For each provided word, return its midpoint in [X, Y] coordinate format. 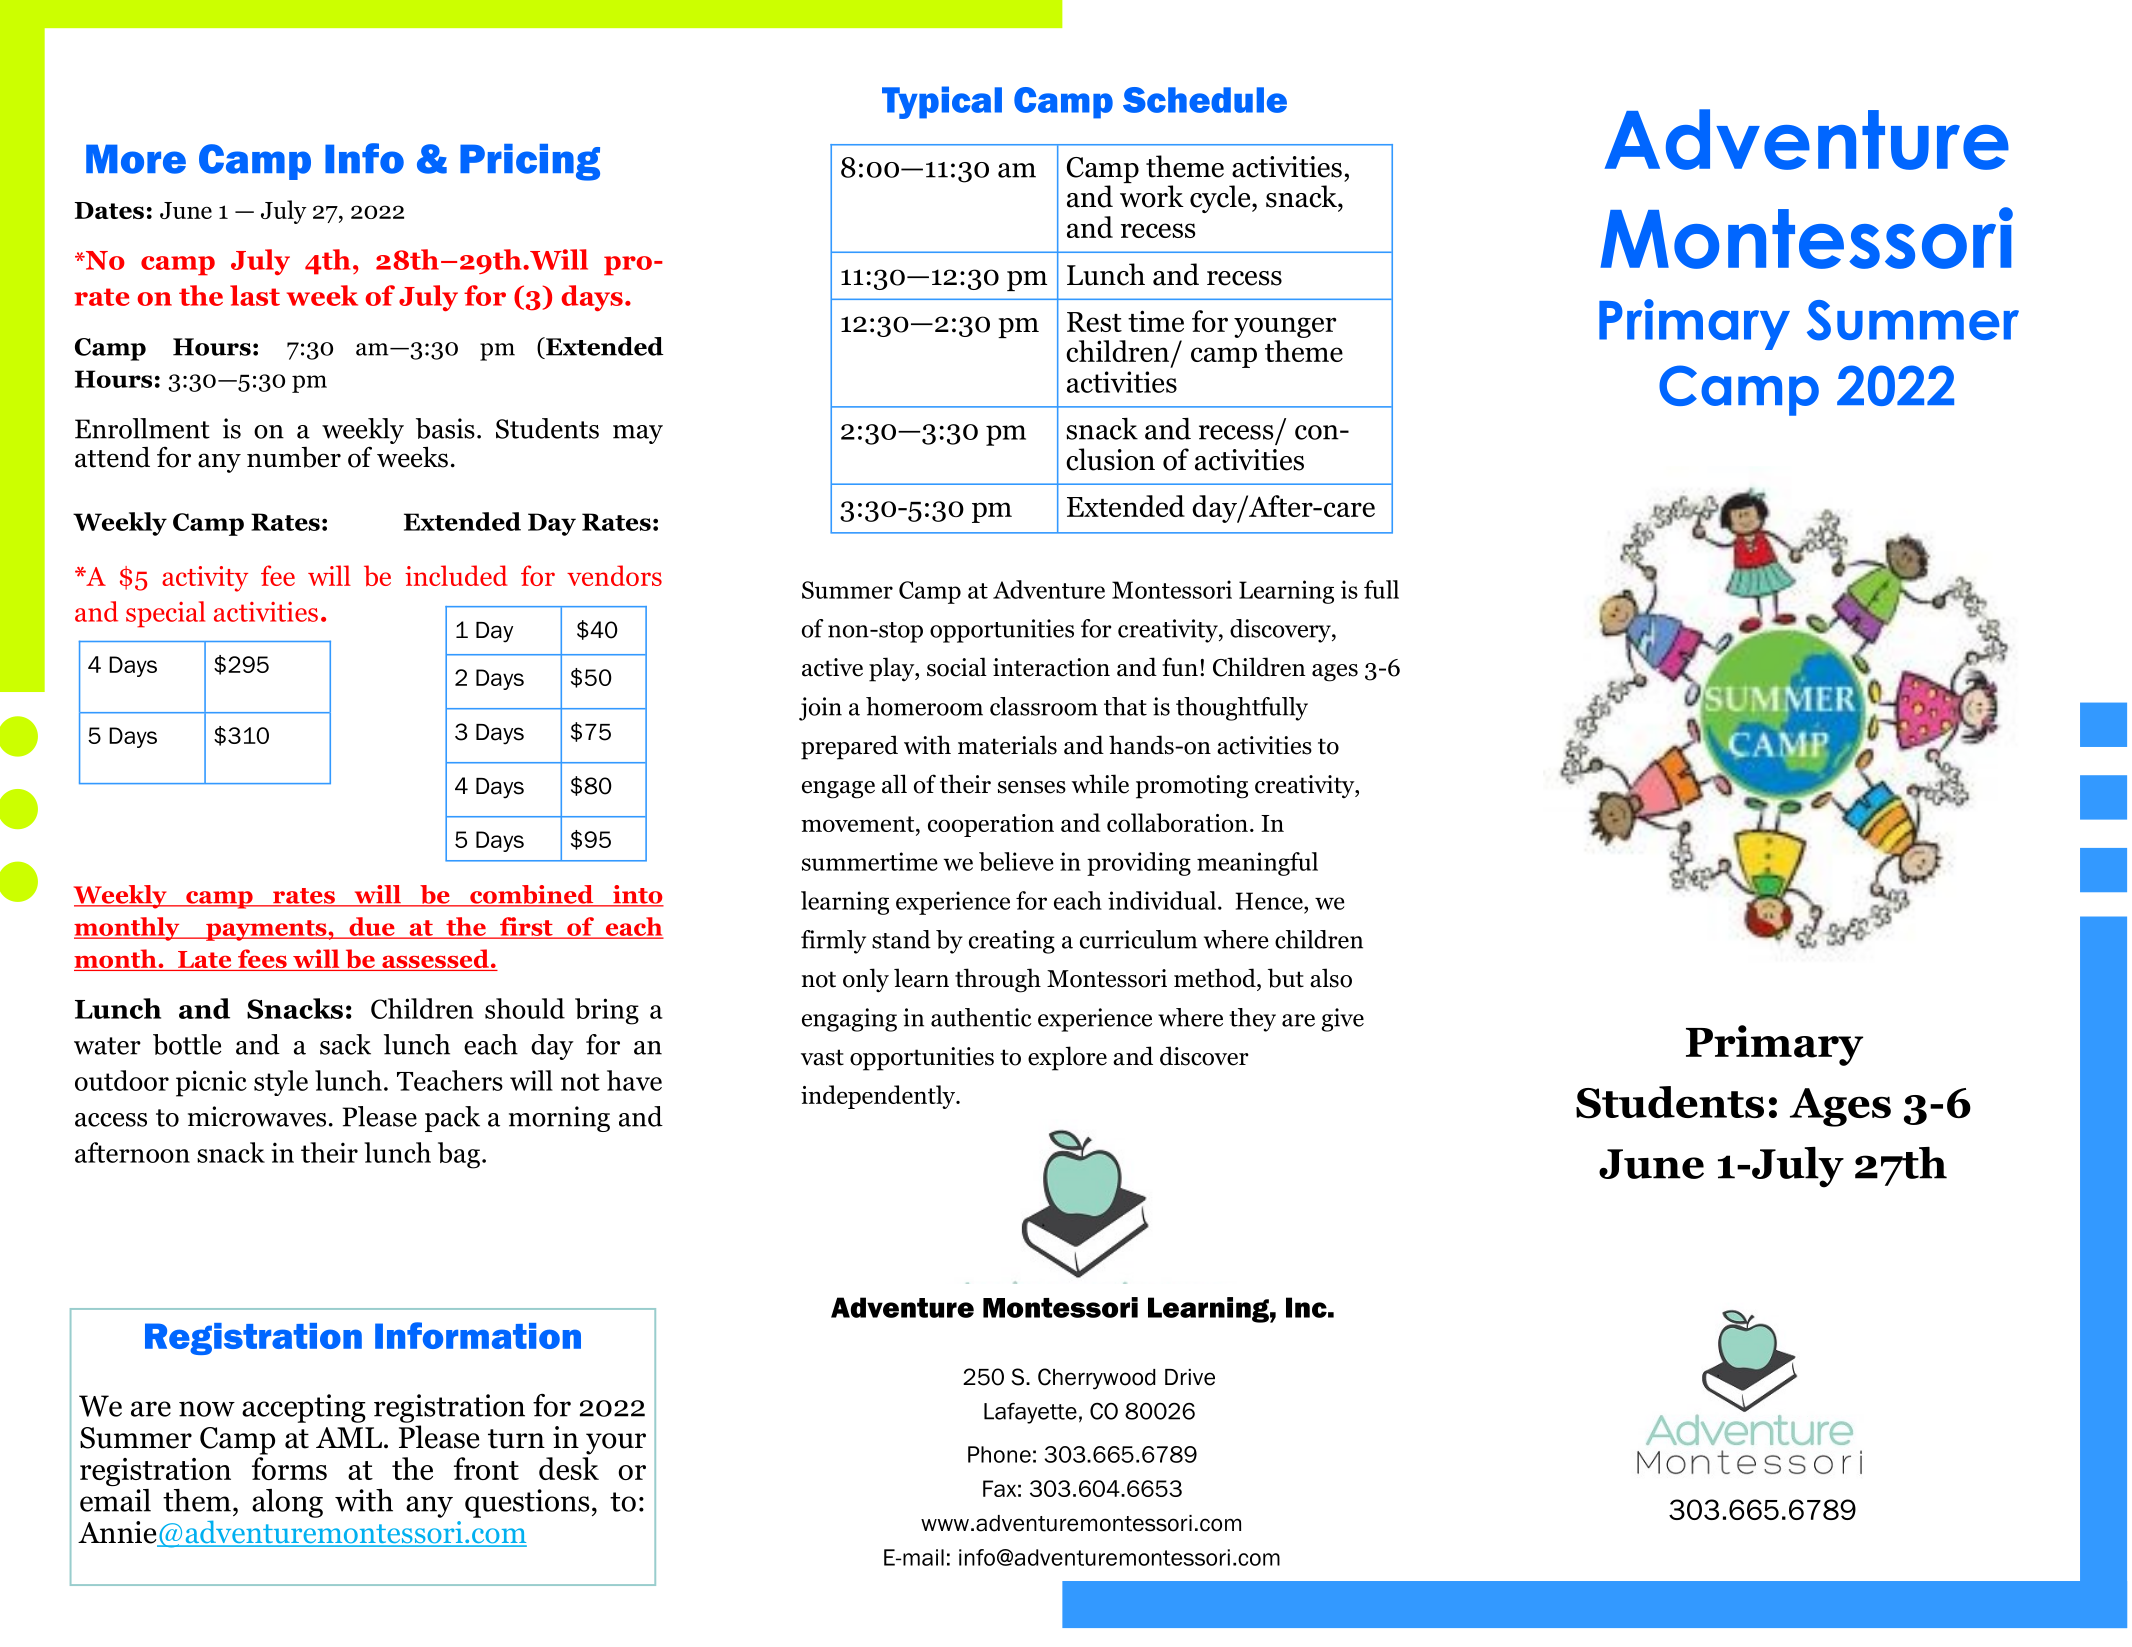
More [136, 159]
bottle [187, 1044]
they [1252, 1020]
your [616, 1444]
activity [205, 579]
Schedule [1205, 100]
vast [822, 1057]
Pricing [530, 162]
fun [1180, 667]
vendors [614, 575]
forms [289, 1467]
